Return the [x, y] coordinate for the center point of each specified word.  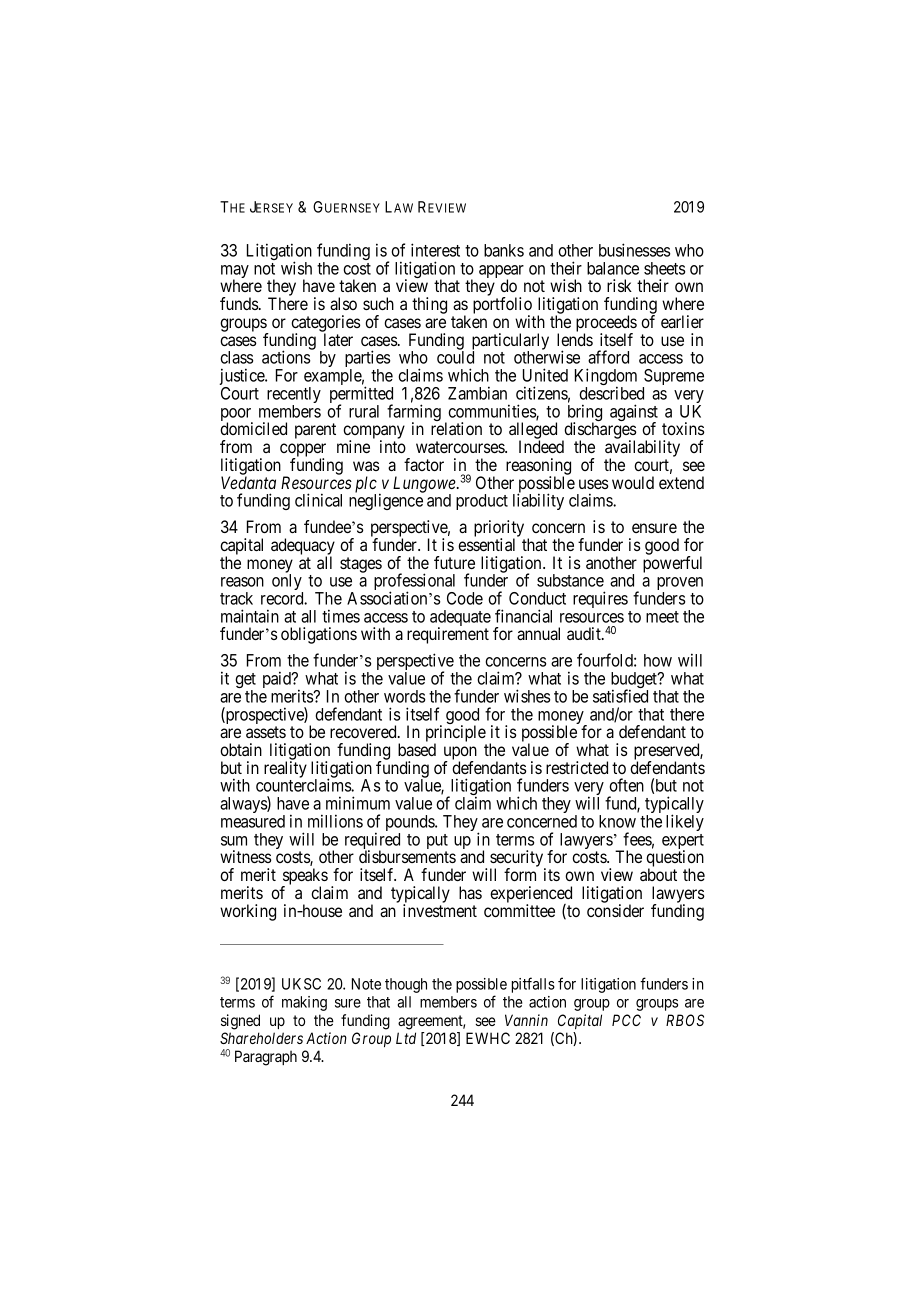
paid [278, 679]
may [235, 273]
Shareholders [261, 1038]
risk [619, 285]
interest [435, 250]
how [658, 660]
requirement [448, 635]
